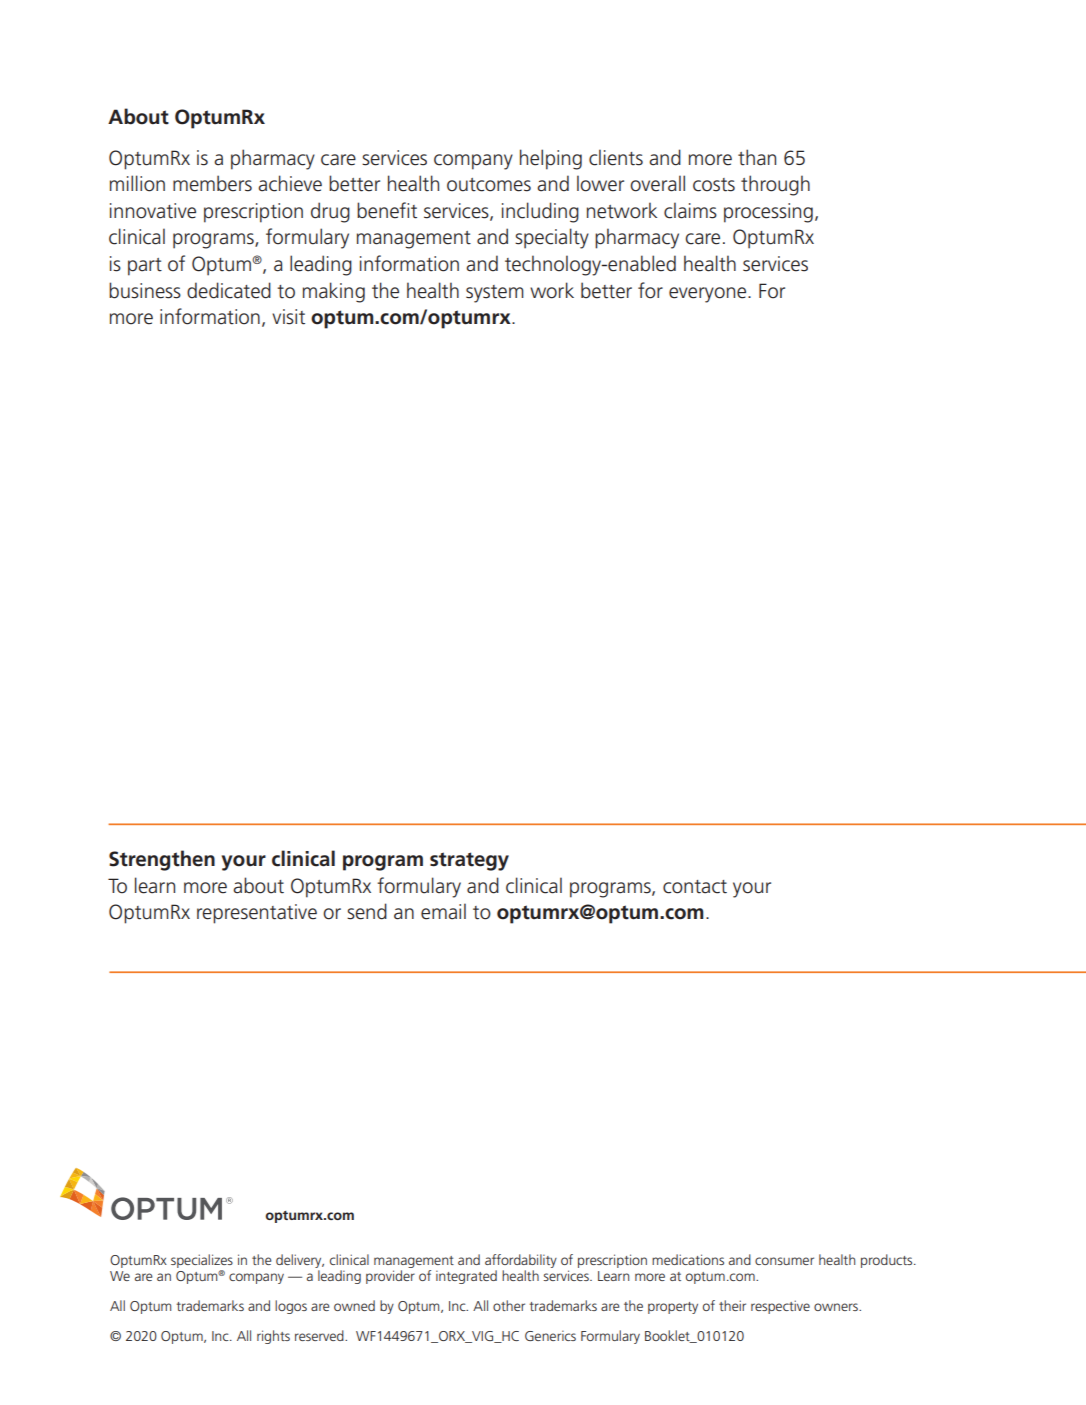  What do you see at coordinates (709, 295) in the page?
I see `everyone` at bounding box center [709, 295].
